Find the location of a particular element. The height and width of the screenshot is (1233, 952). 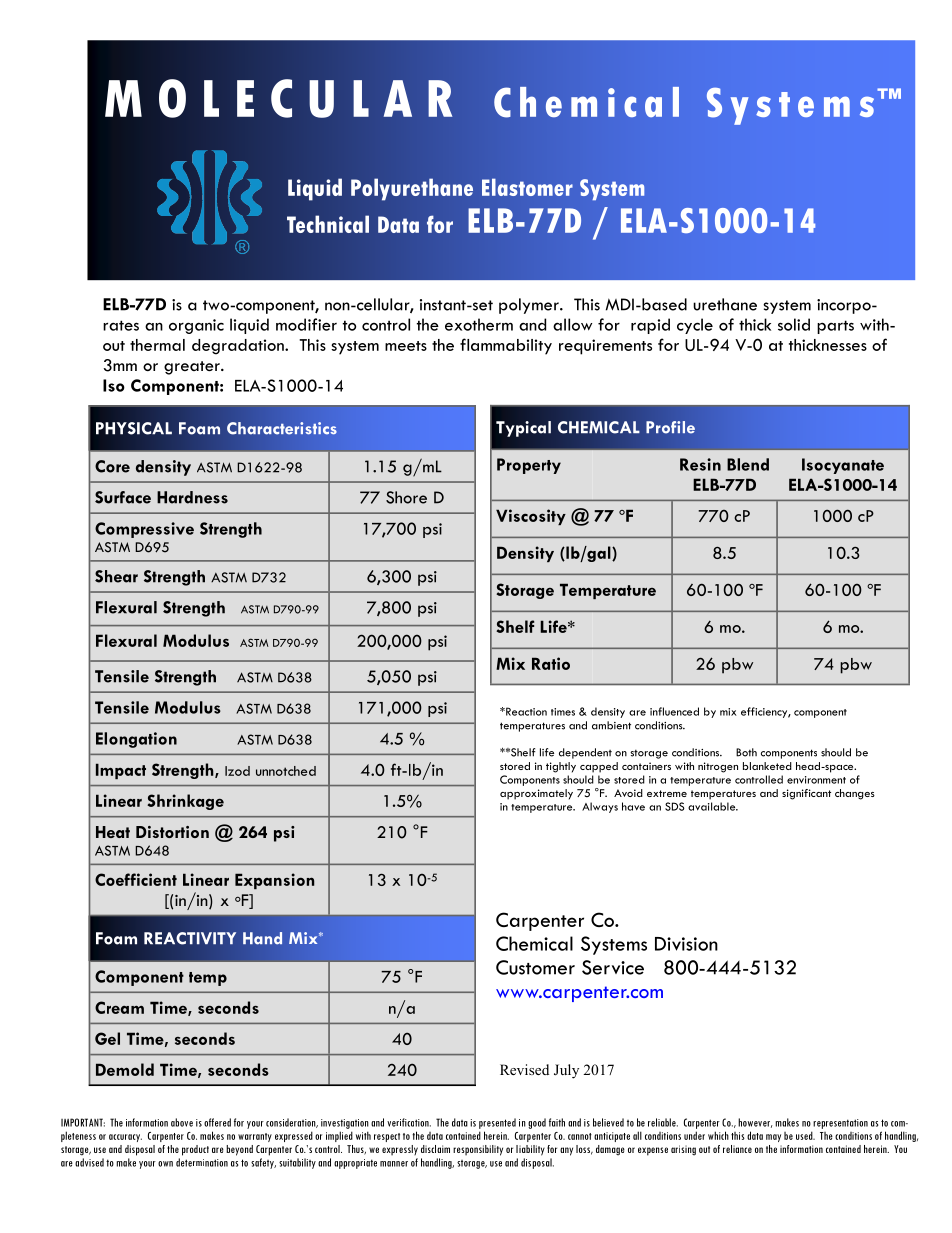

solid is located at coordinates (794, 324).
